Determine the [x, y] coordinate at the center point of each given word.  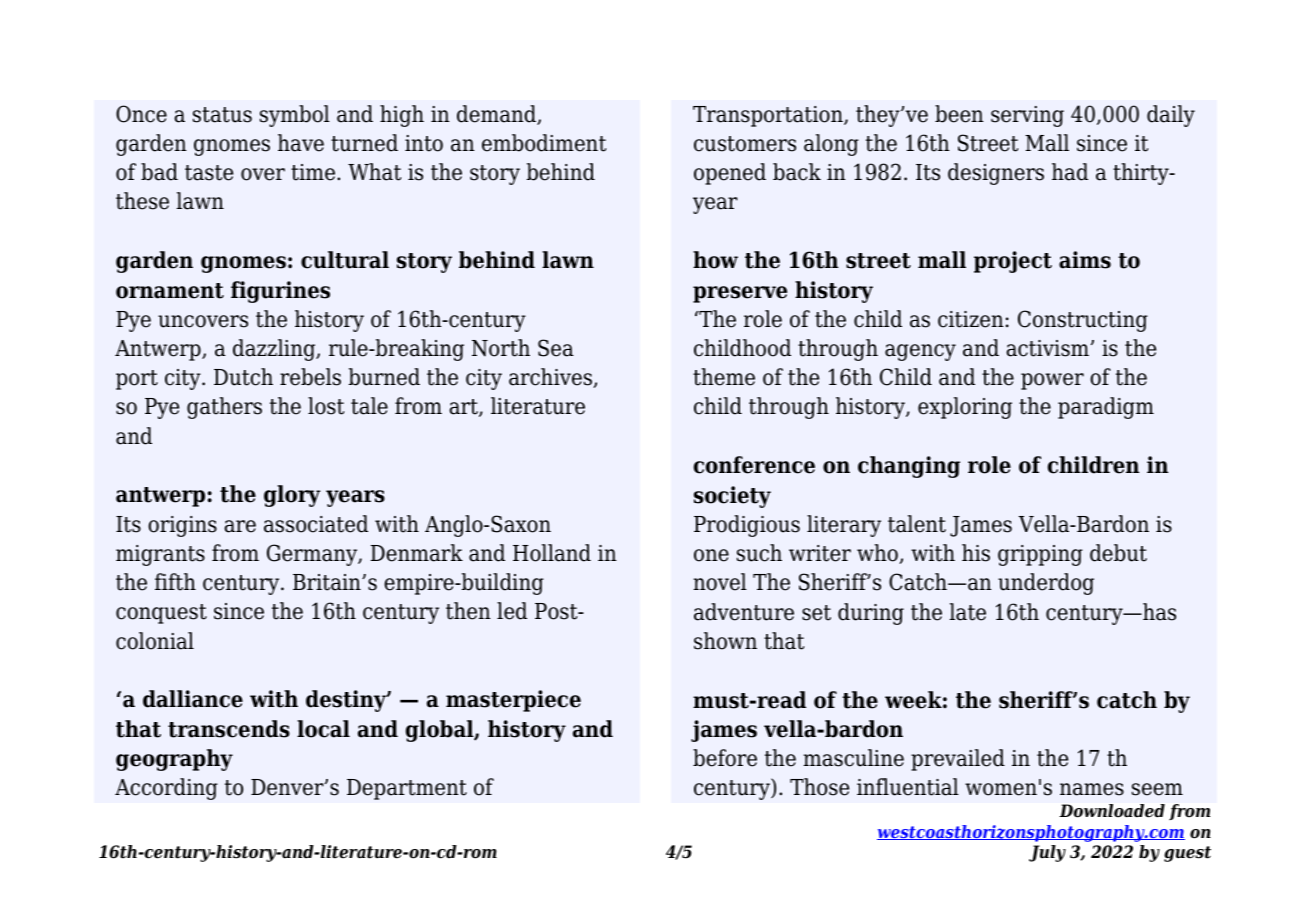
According [166, 789]
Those [819, 787]
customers [745, 144]
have [301, 143]
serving [1027, 116]
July [1047, 853]
